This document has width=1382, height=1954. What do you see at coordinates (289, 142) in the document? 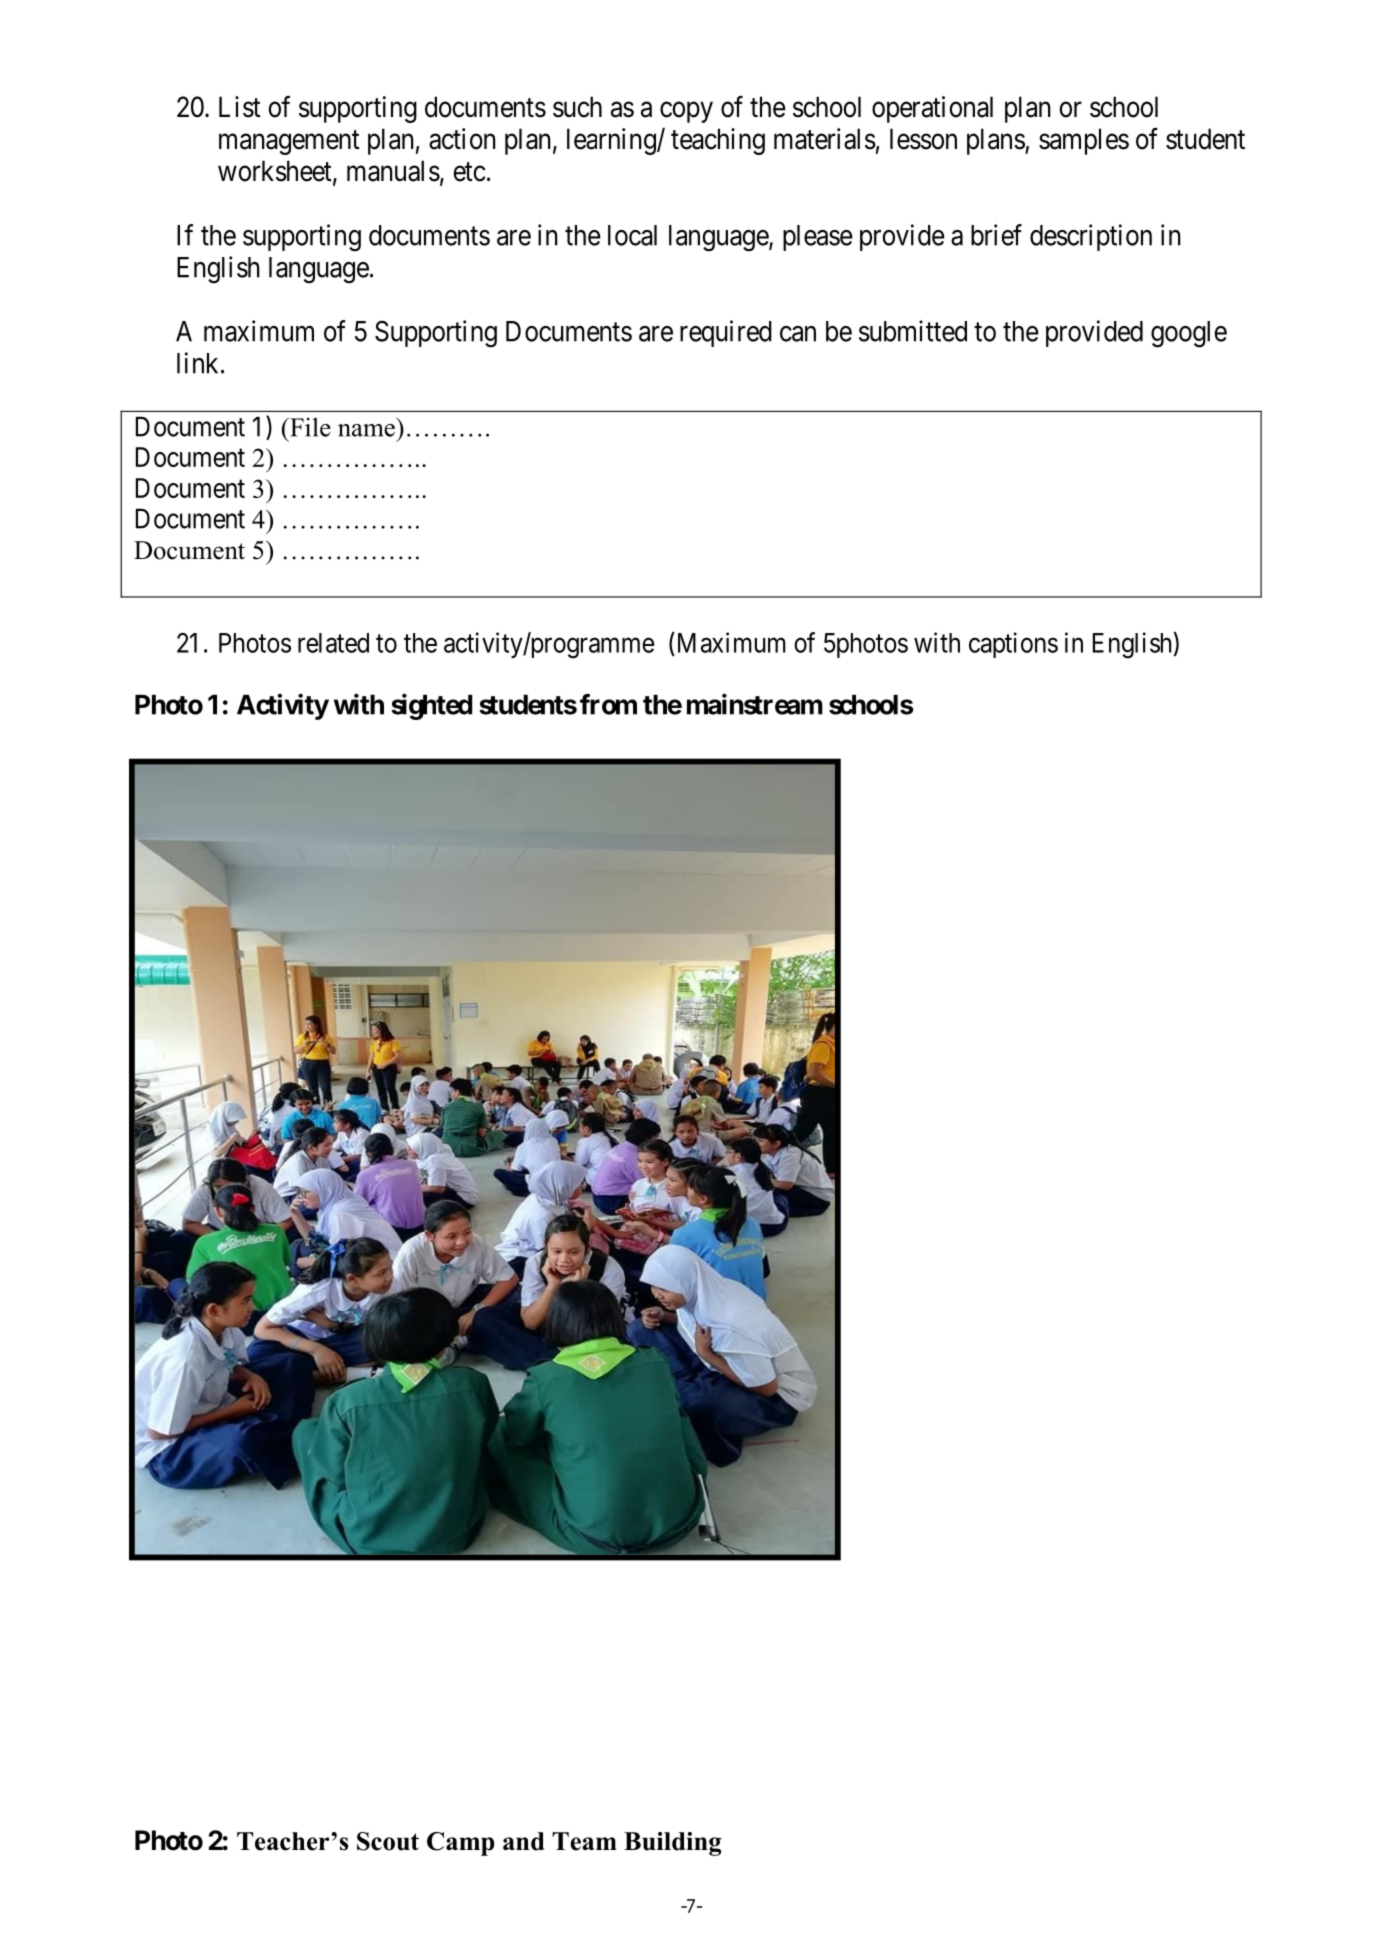
I see `management` at bounding box center [289, 142].
